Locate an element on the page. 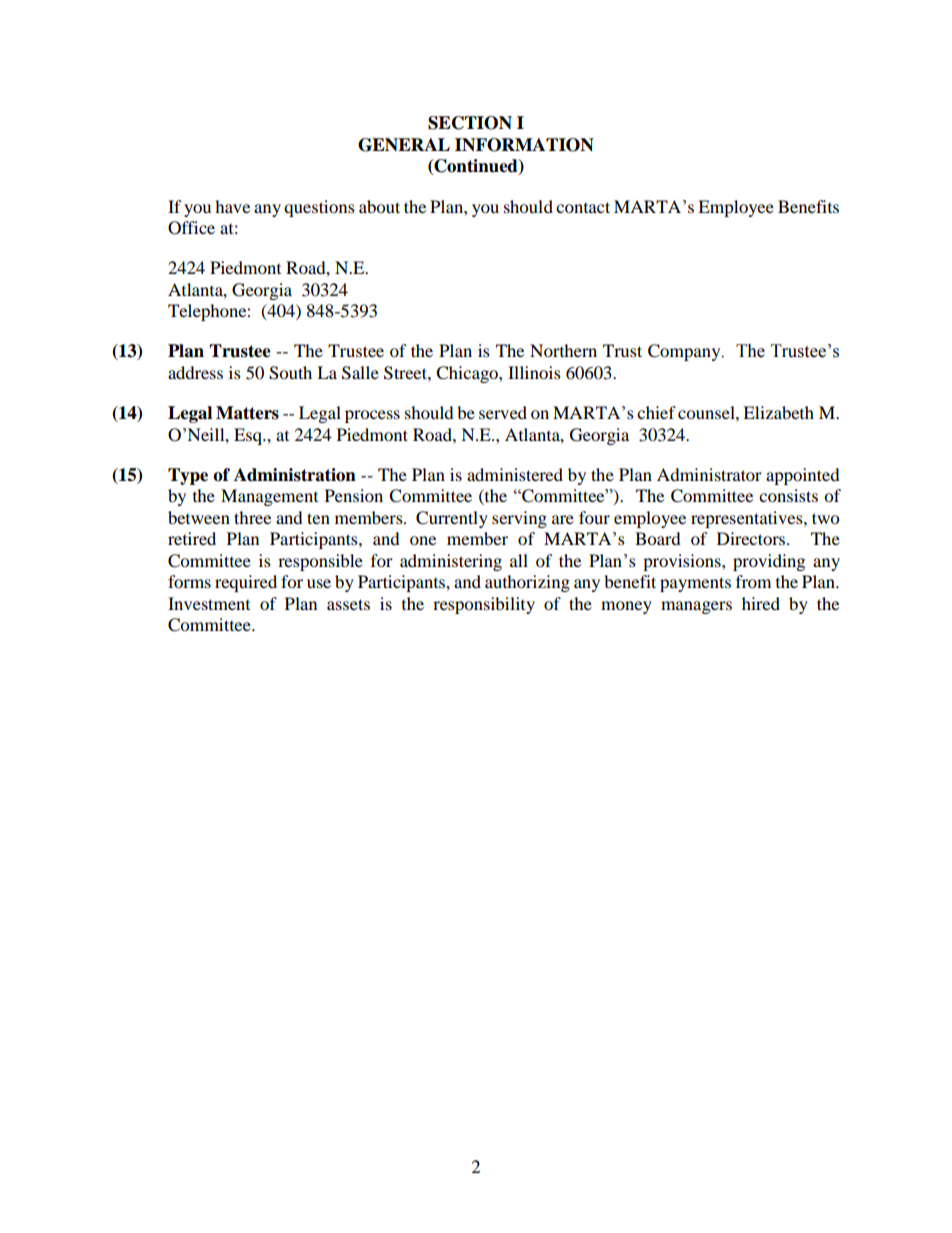  INFORMATION is located at coordinates (524, 145).
